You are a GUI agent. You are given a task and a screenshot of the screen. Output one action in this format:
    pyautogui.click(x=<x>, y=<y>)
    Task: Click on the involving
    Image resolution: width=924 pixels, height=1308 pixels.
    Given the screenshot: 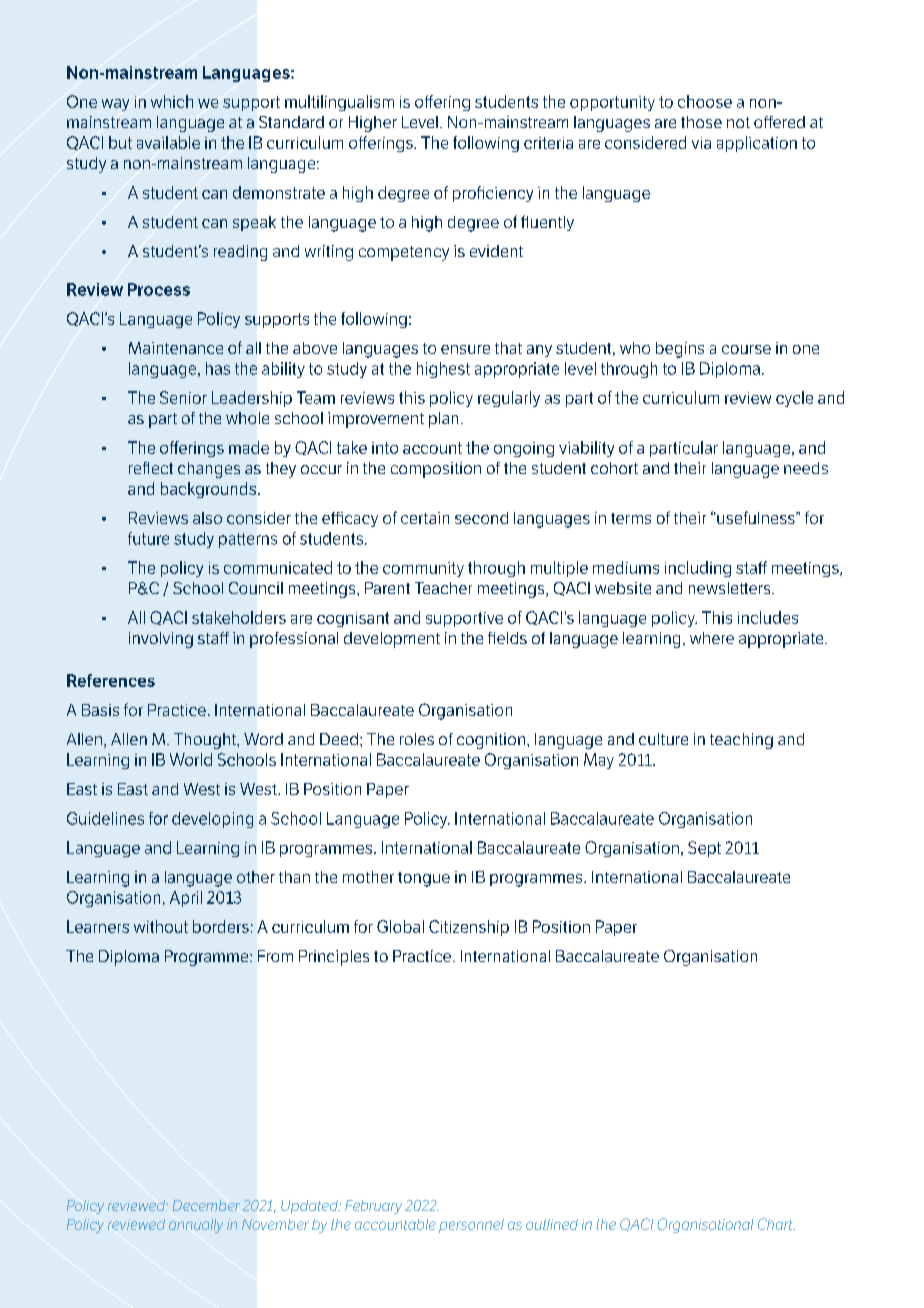 What is the action you would take?
    pyautogui.click(x=161, y=640)
